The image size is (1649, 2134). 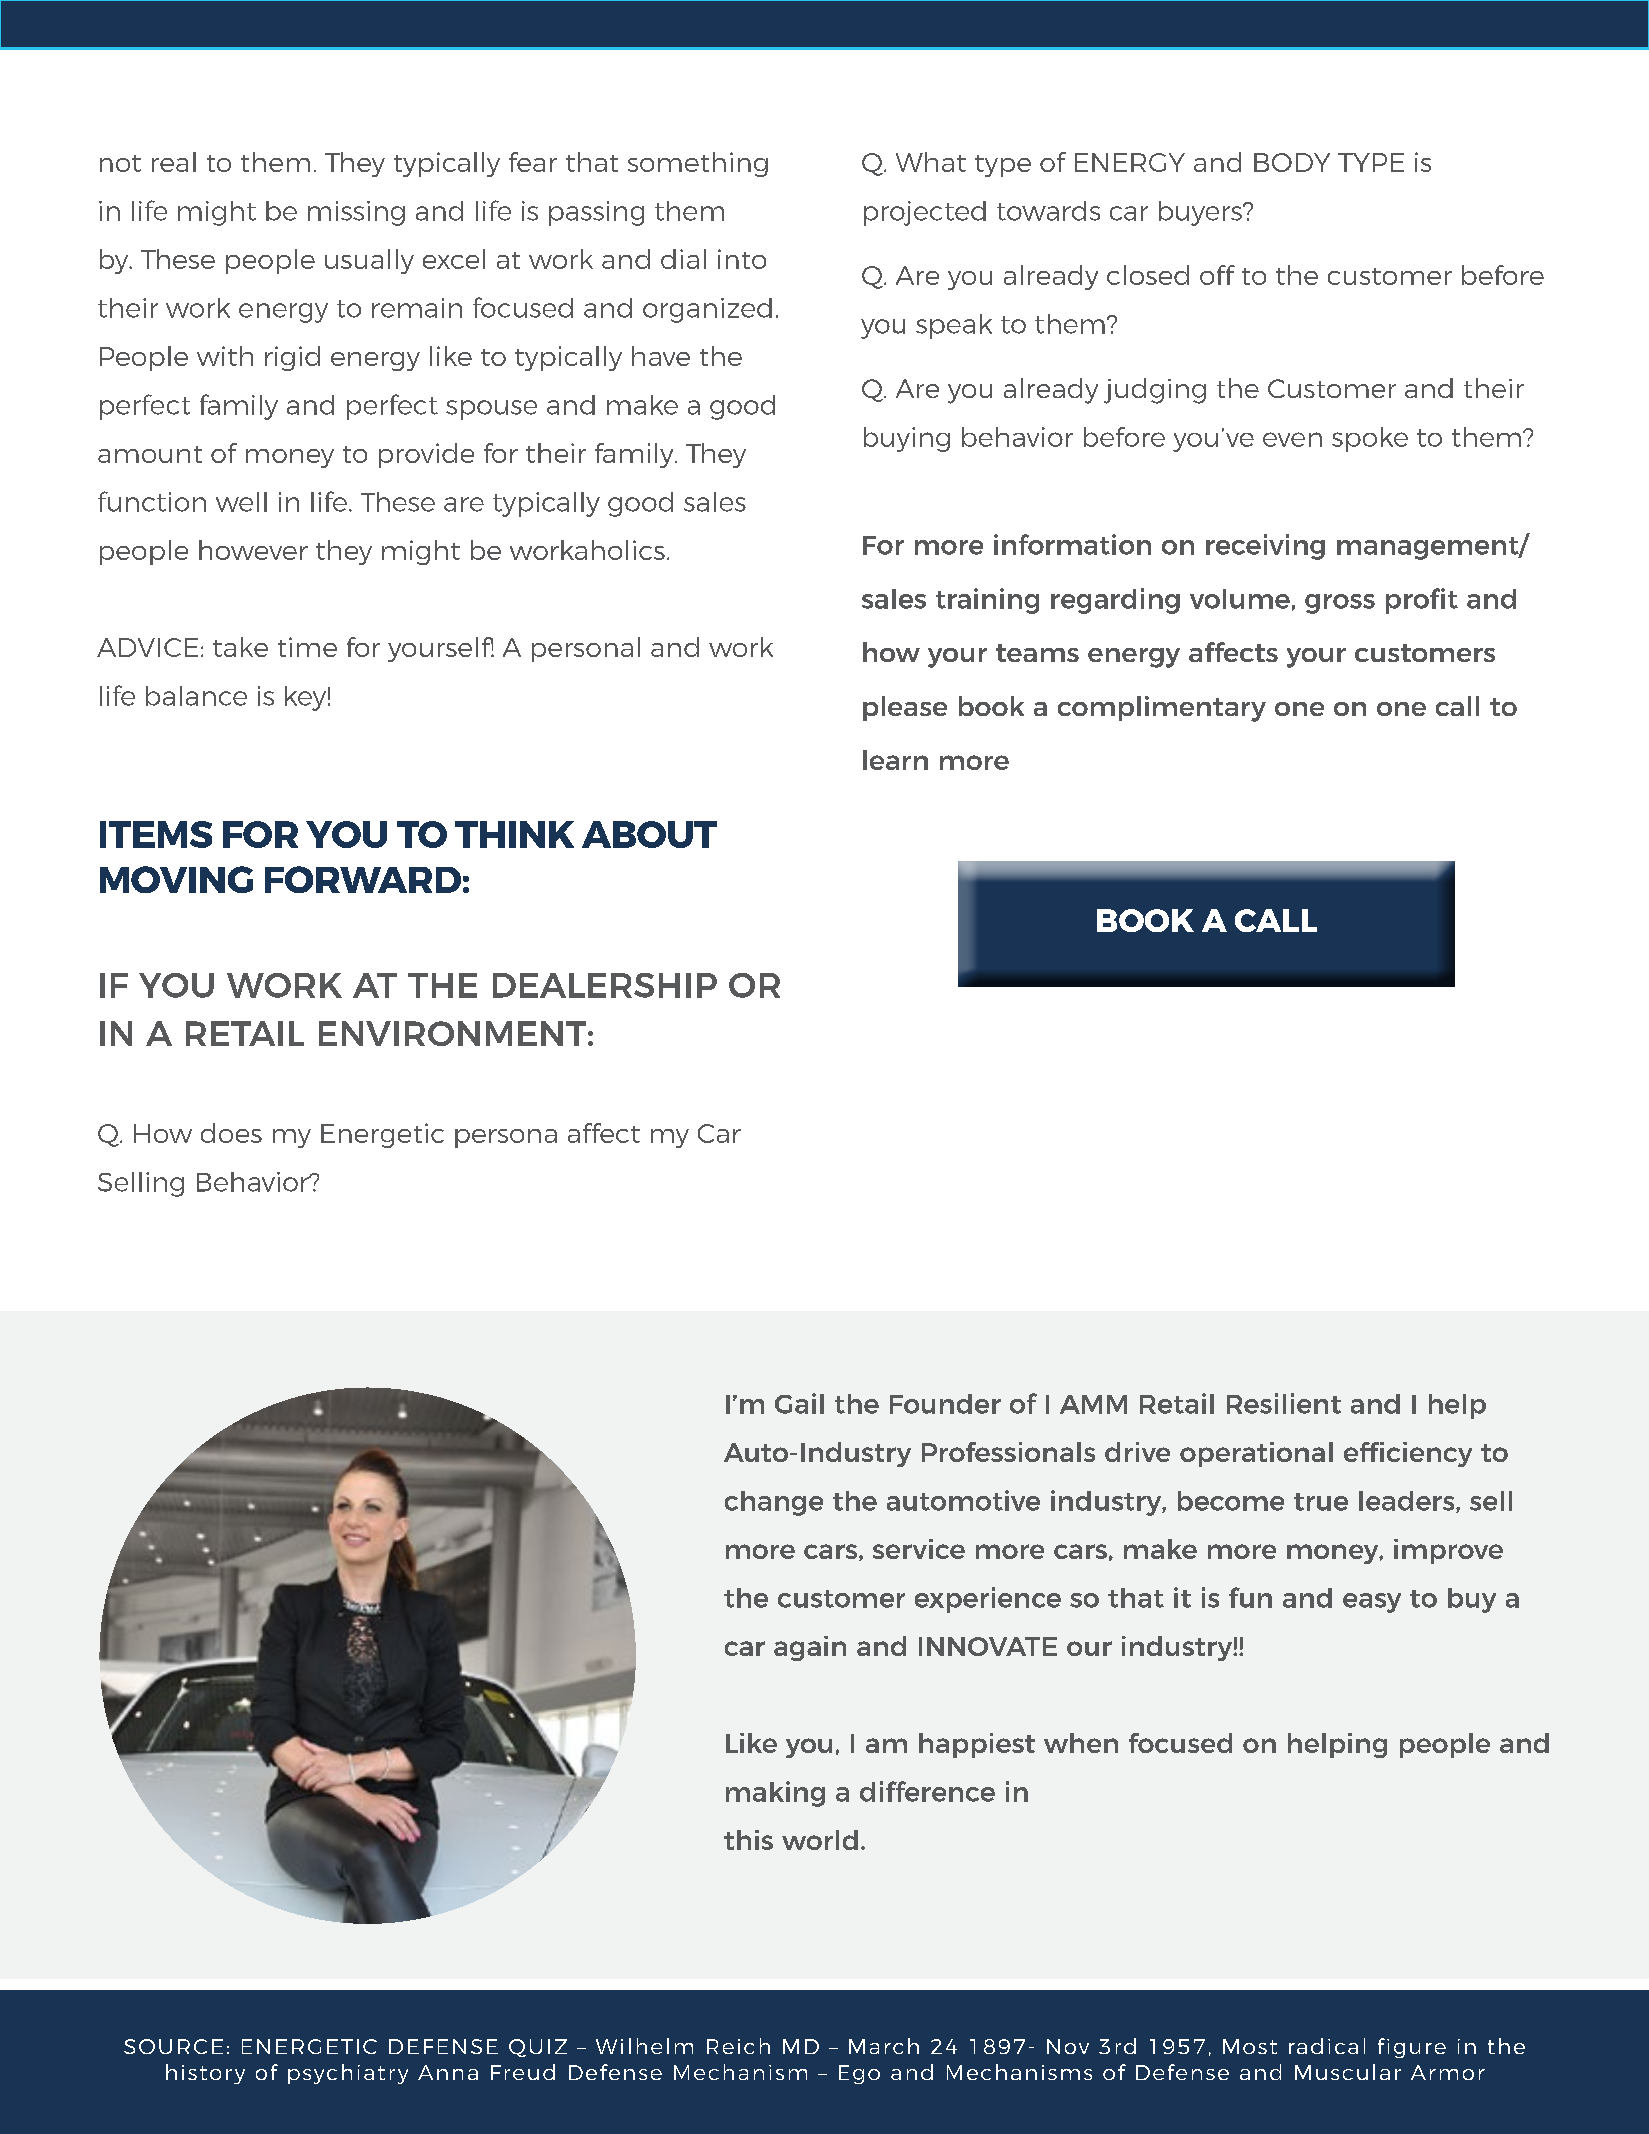 I want to click on missing, so click(x=356, y=213).
